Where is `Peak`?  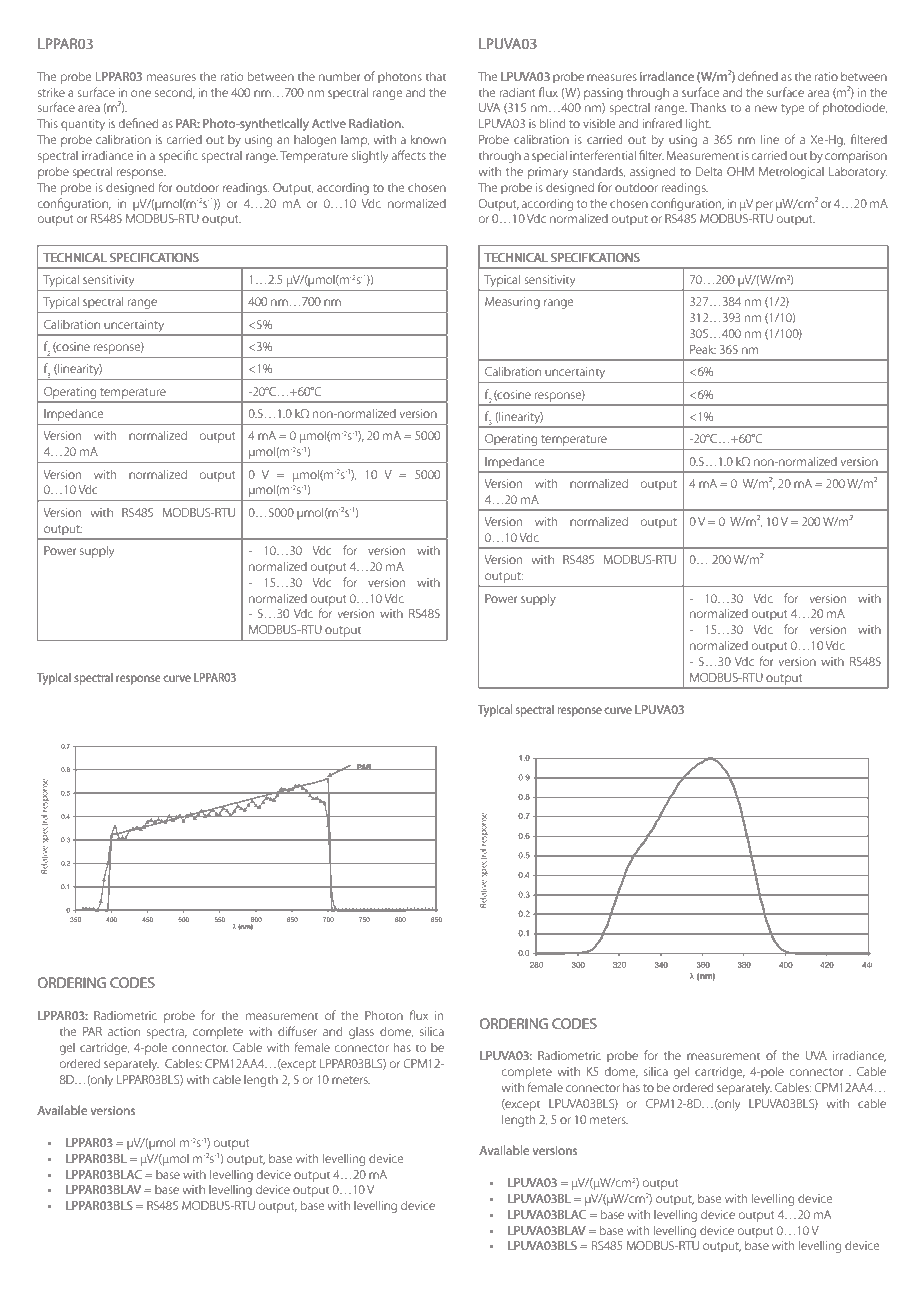 Peak is located at coordinates (703, 349).
